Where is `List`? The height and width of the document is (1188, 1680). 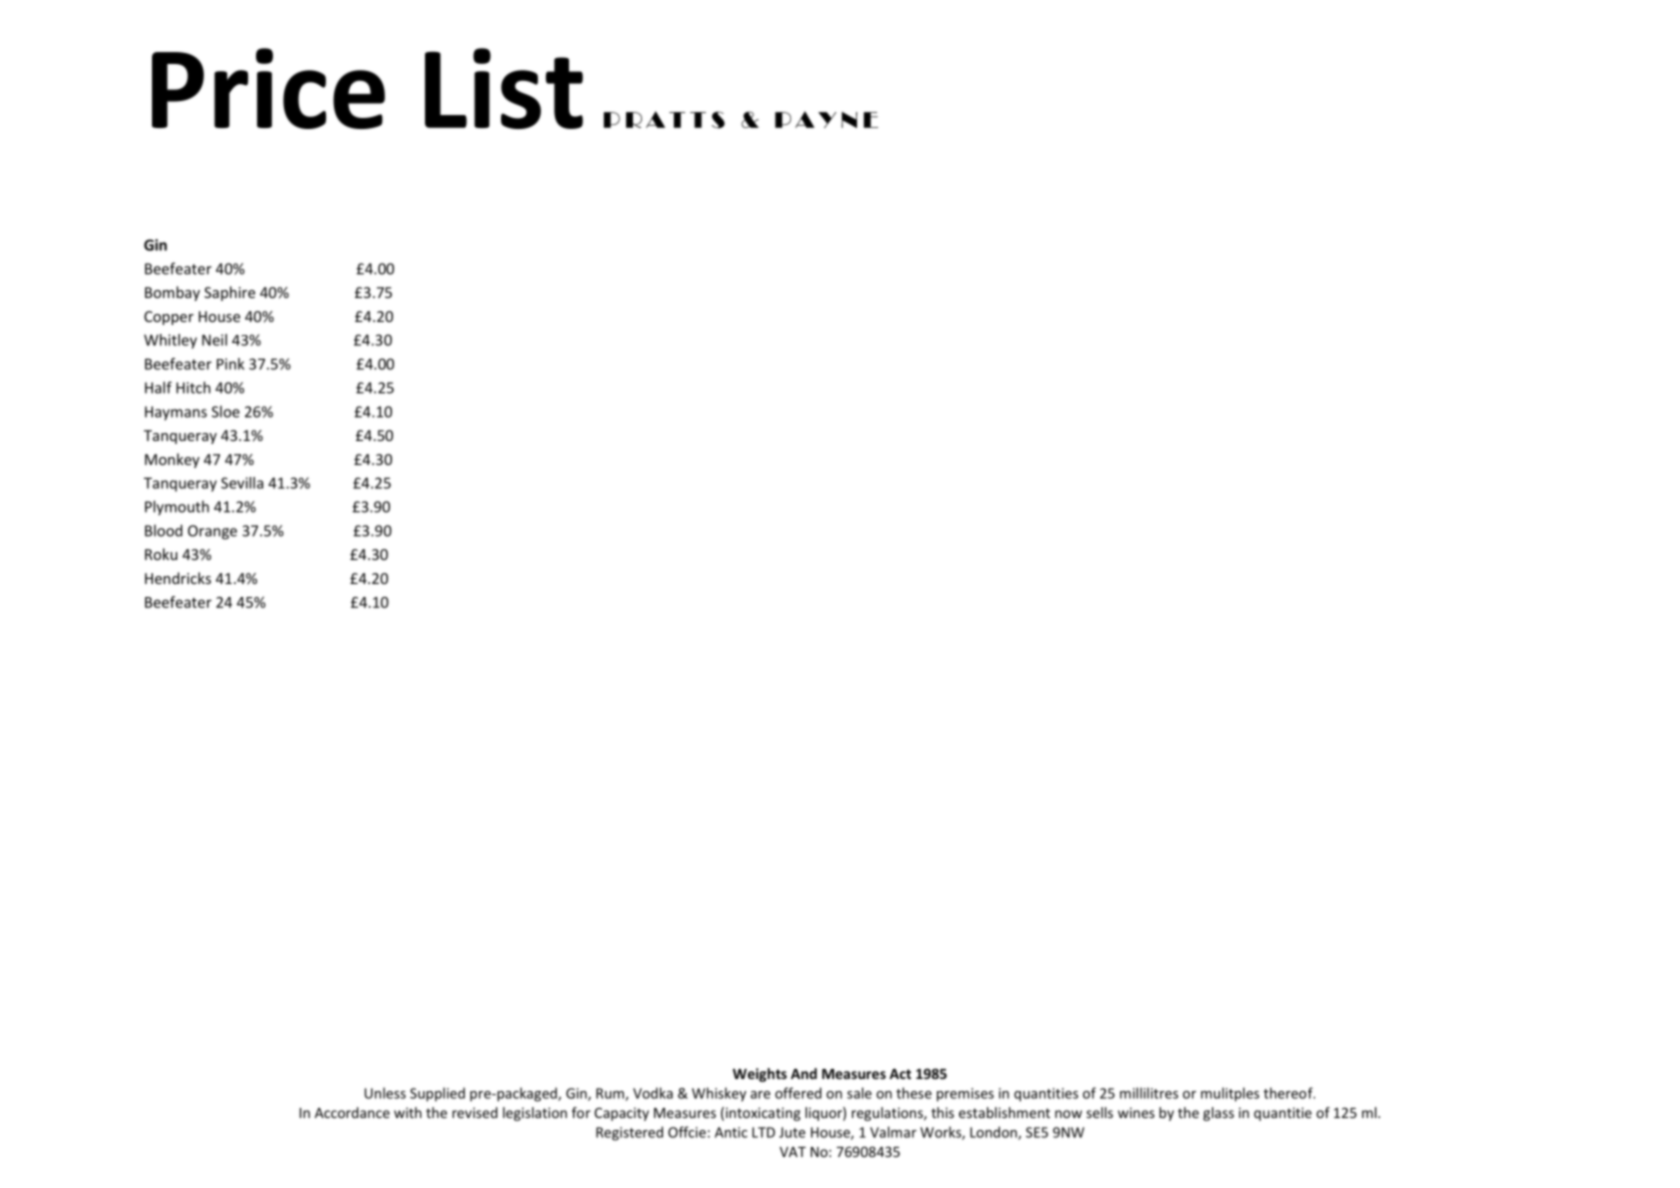
List is located at coordinates (504, 88).
